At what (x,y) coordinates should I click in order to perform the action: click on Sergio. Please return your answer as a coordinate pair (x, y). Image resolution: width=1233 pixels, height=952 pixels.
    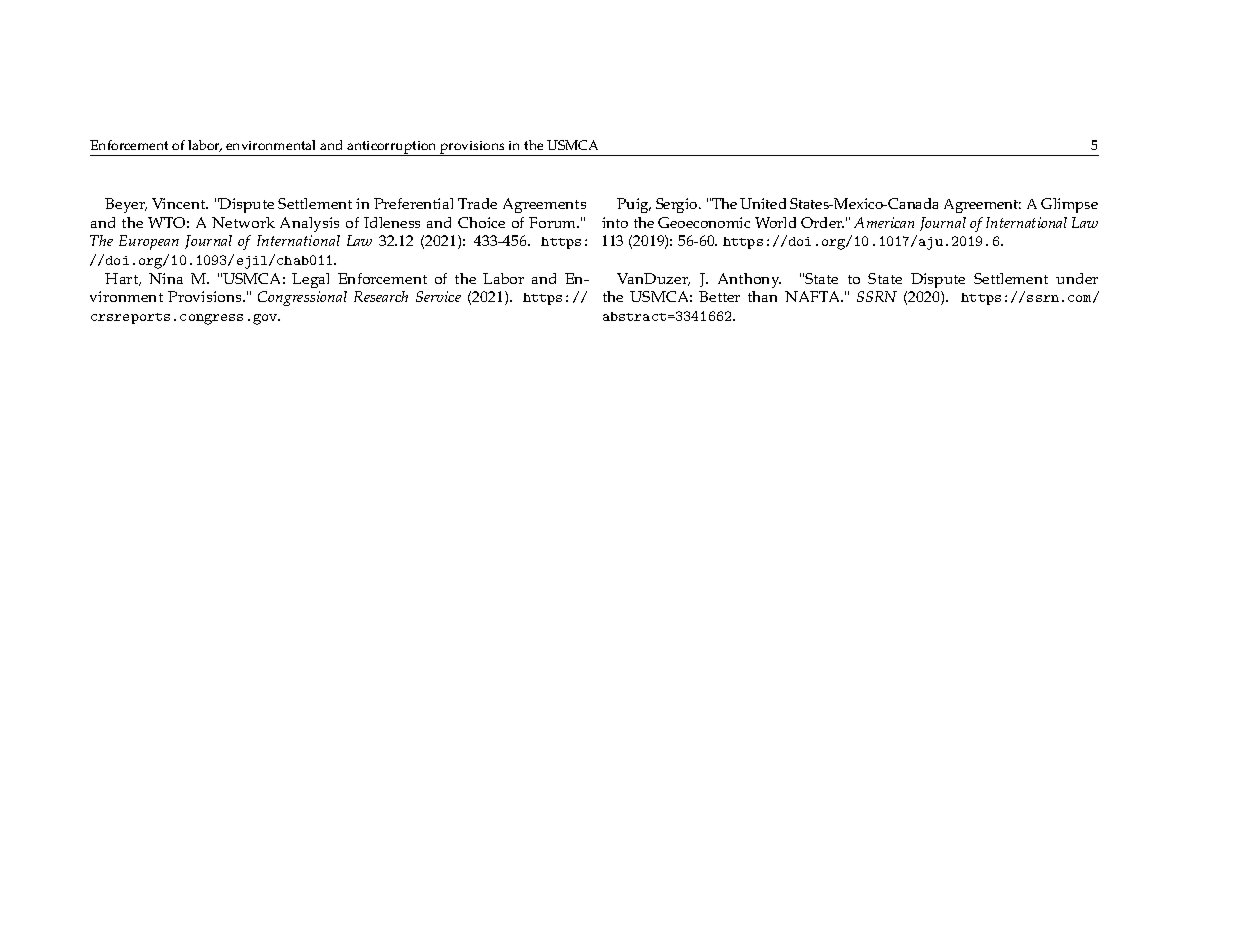
    Looking at the image, I should click on (678, 205).
